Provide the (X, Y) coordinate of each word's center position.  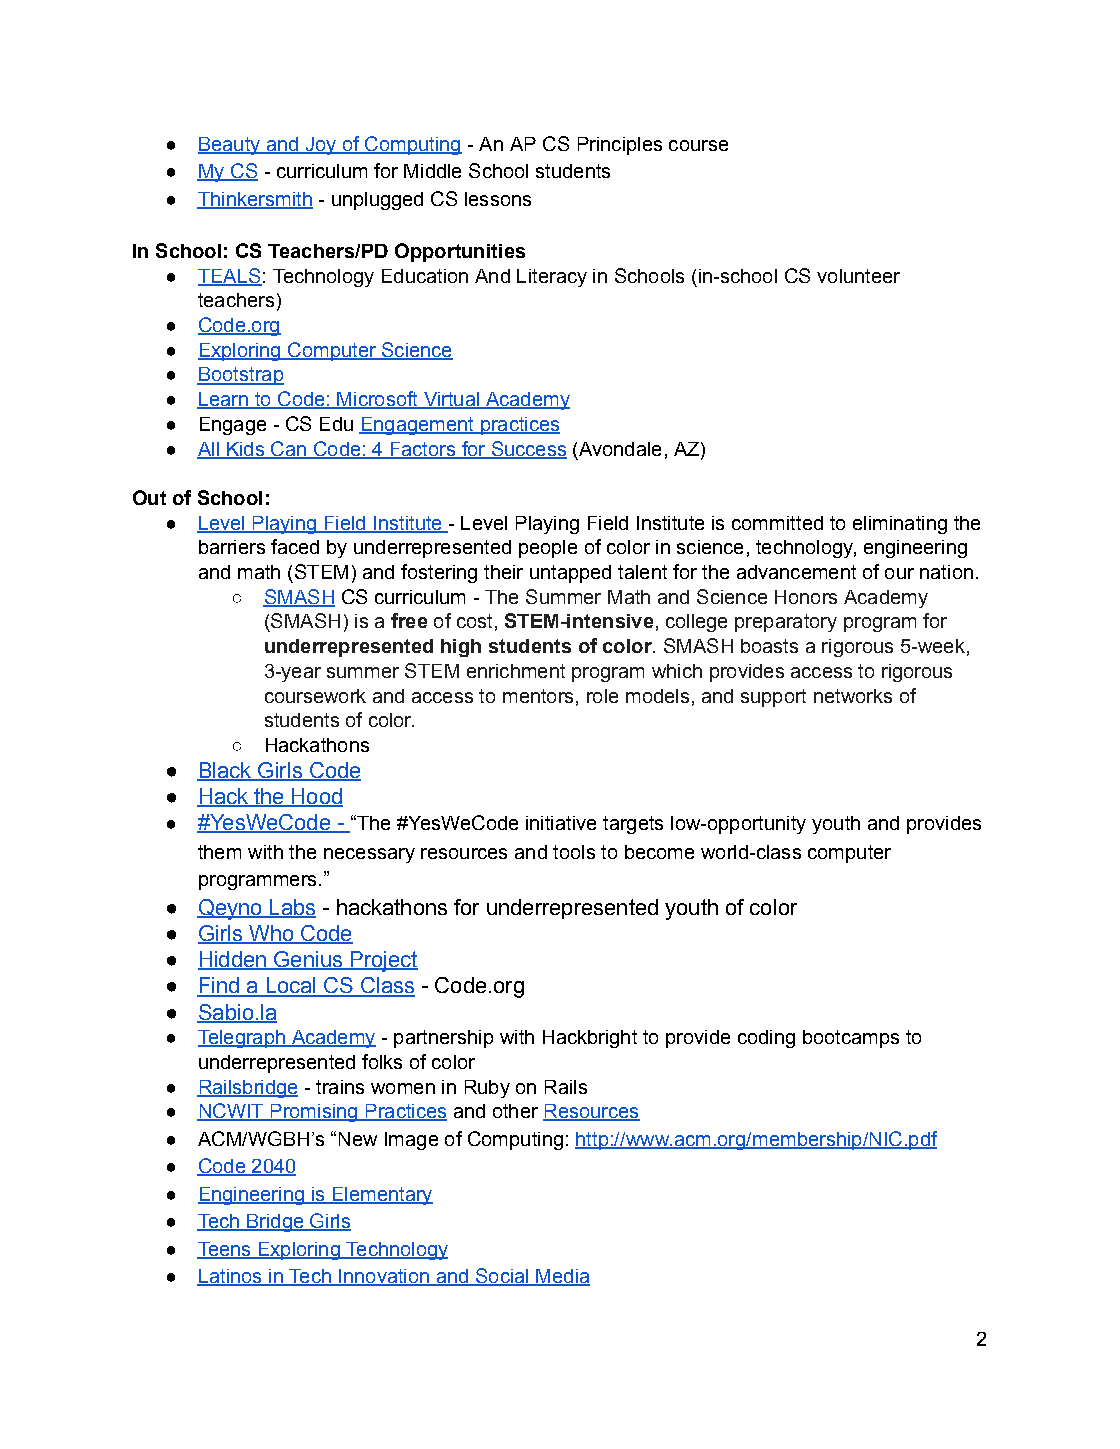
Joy (321, 146)
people (548, 549)
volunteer (858, 276)
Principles (620, 146)
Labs (292, 908)
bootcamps (851, 1039)
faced (295, 546)
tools (574, 852)
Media (562, 1277)
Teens (225, 1250)
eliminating (900, 525)
